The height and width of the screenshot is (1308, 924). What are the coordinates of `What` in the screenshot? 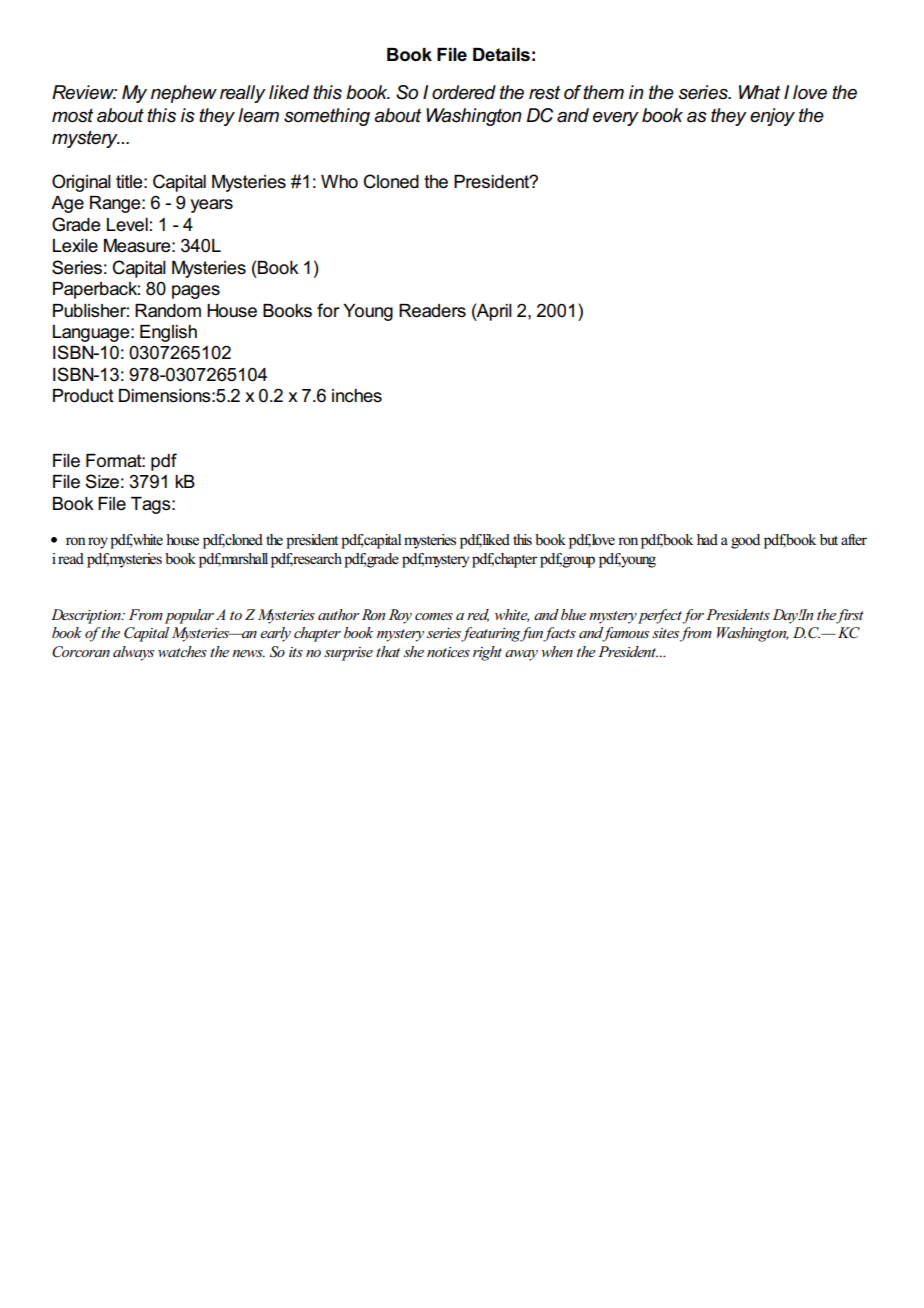 It's located at (759, 92).
